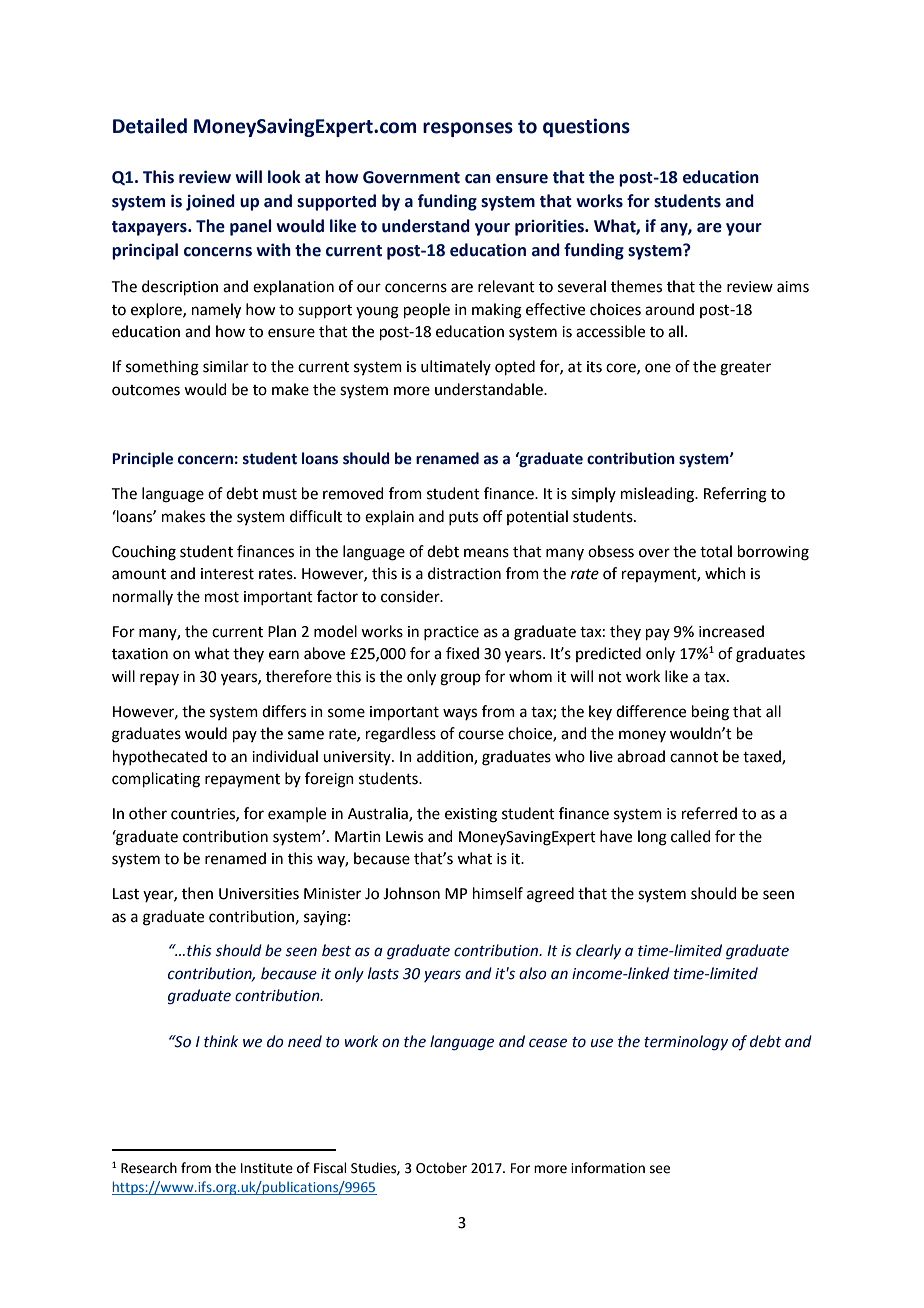 The height and width of the page is (1308, 924). What do you see at coordinates (498, 893) in the page?
I see `himself` at bounding box center [498, 893].
